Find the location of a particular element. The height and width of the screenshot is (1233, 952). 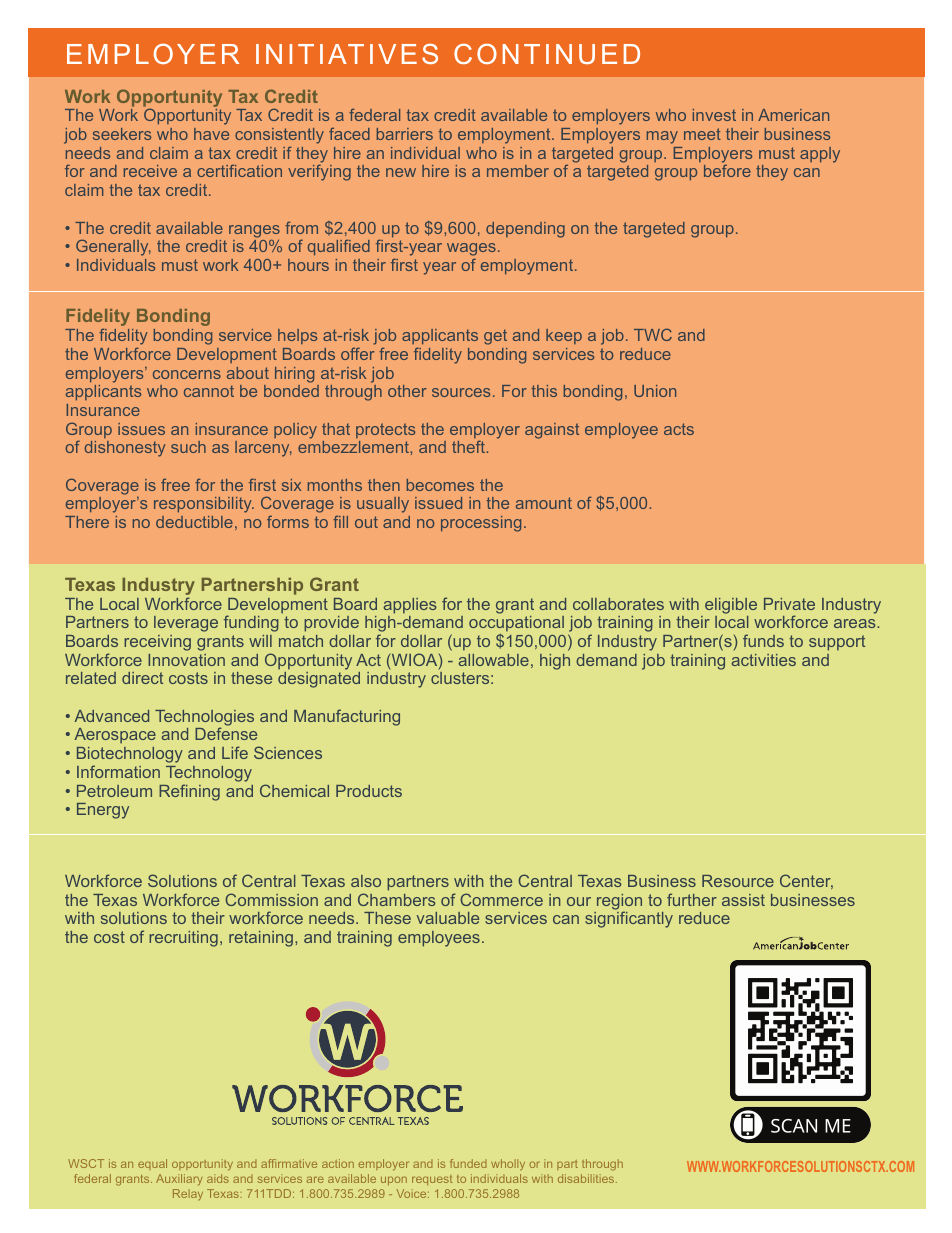

before is located at coordinates (727, 170).
